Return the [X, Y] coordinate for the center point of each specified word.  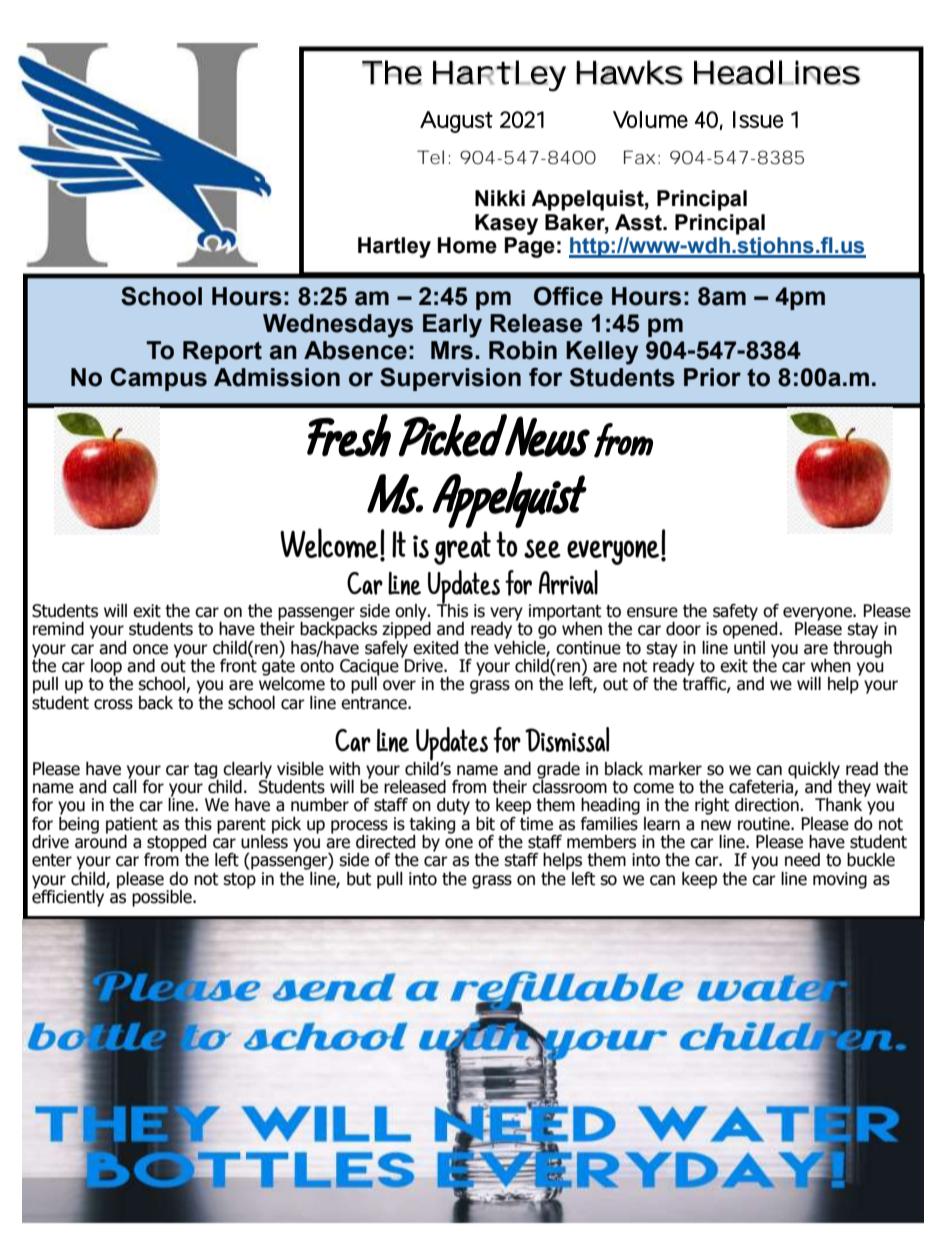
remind [58, 629]
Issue [758, 119]
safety [735, 612]
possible [163, 898]
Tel [430, 157]
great [462, 548]
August [456, 122]
